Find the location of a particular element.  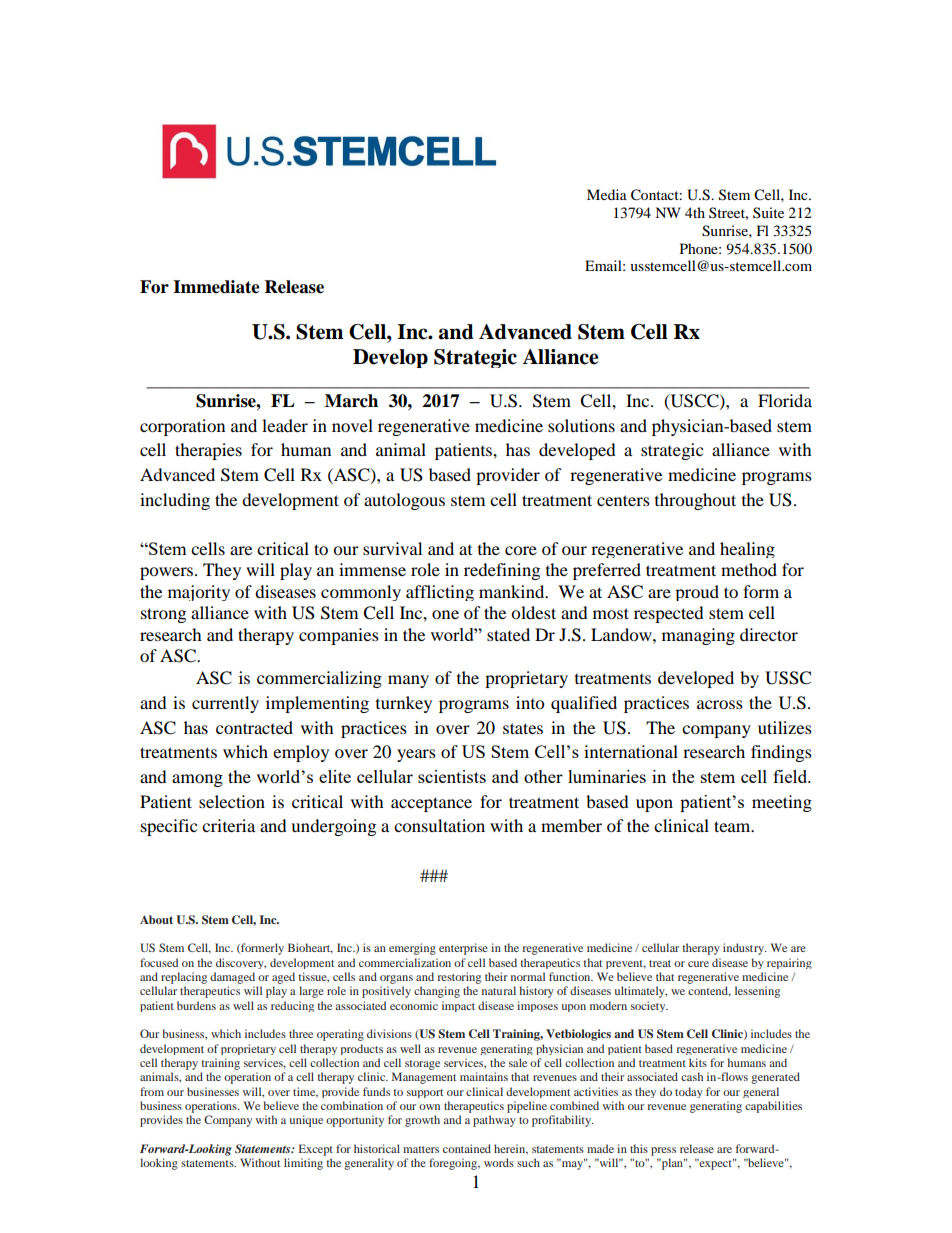

Suite is located at coordinates (768, 212).
